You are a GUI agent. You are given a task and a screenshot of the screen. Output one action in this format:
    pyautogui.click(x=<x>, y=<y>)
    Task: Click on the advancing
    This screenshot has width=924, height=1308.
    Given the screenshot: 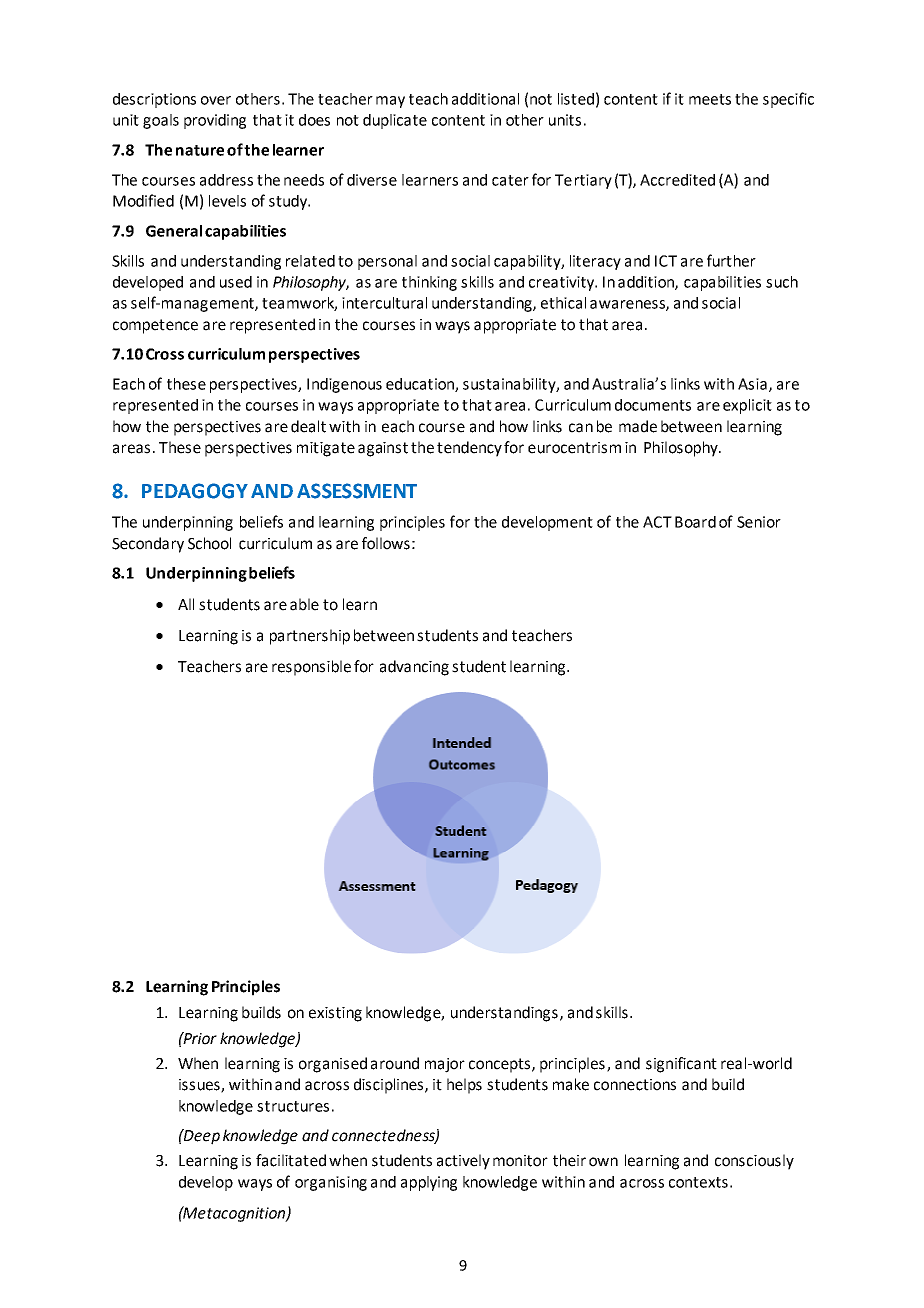 What is the action you would take?
    pyautogui.click(x=414, y=668)
